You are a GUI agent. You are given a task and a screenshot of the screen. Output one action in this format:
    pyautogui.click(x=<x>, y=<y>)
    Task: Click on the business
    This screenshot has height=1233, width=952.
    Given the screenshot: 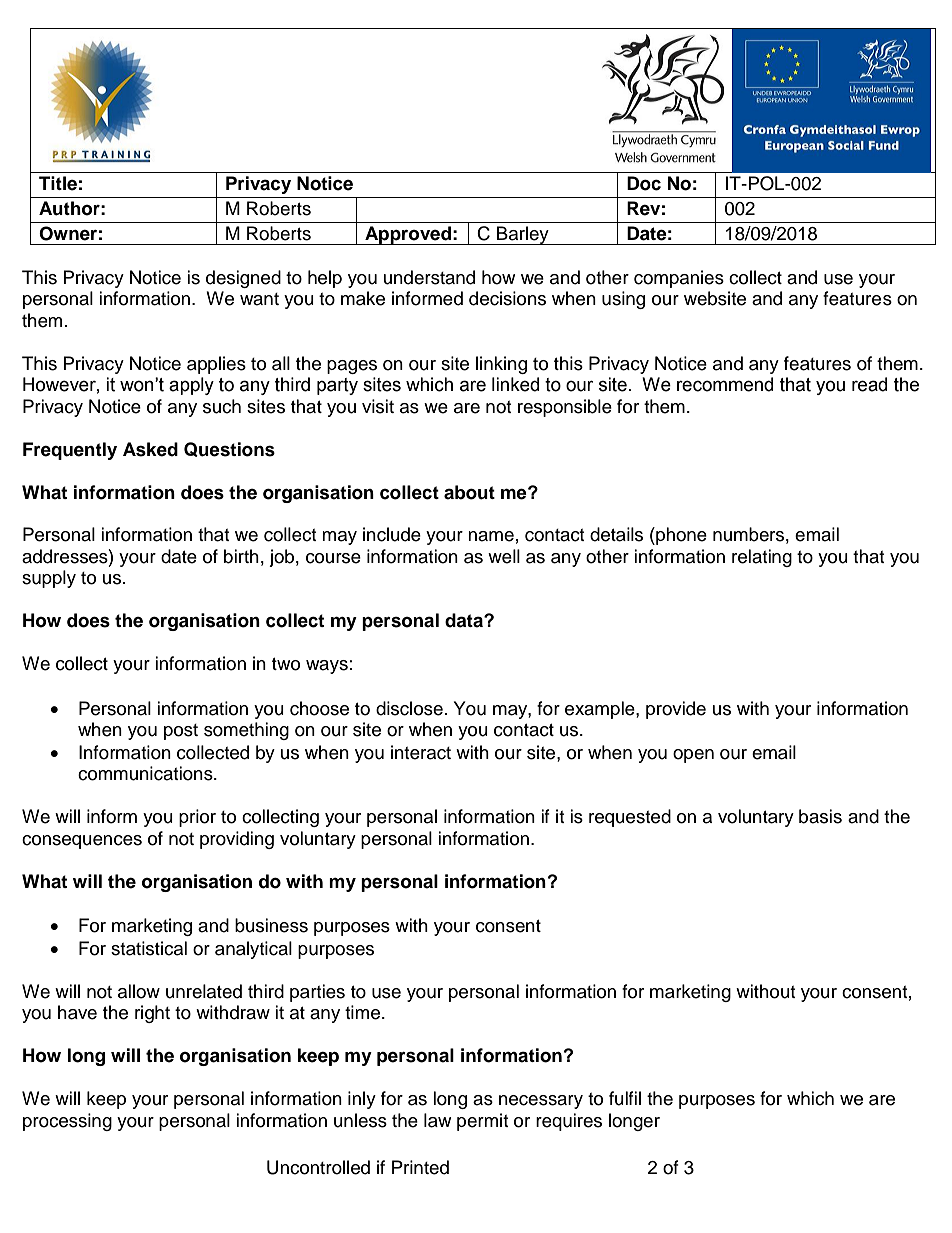 What is the action you would take?
    pyautogui.click(x=271, y=925)
